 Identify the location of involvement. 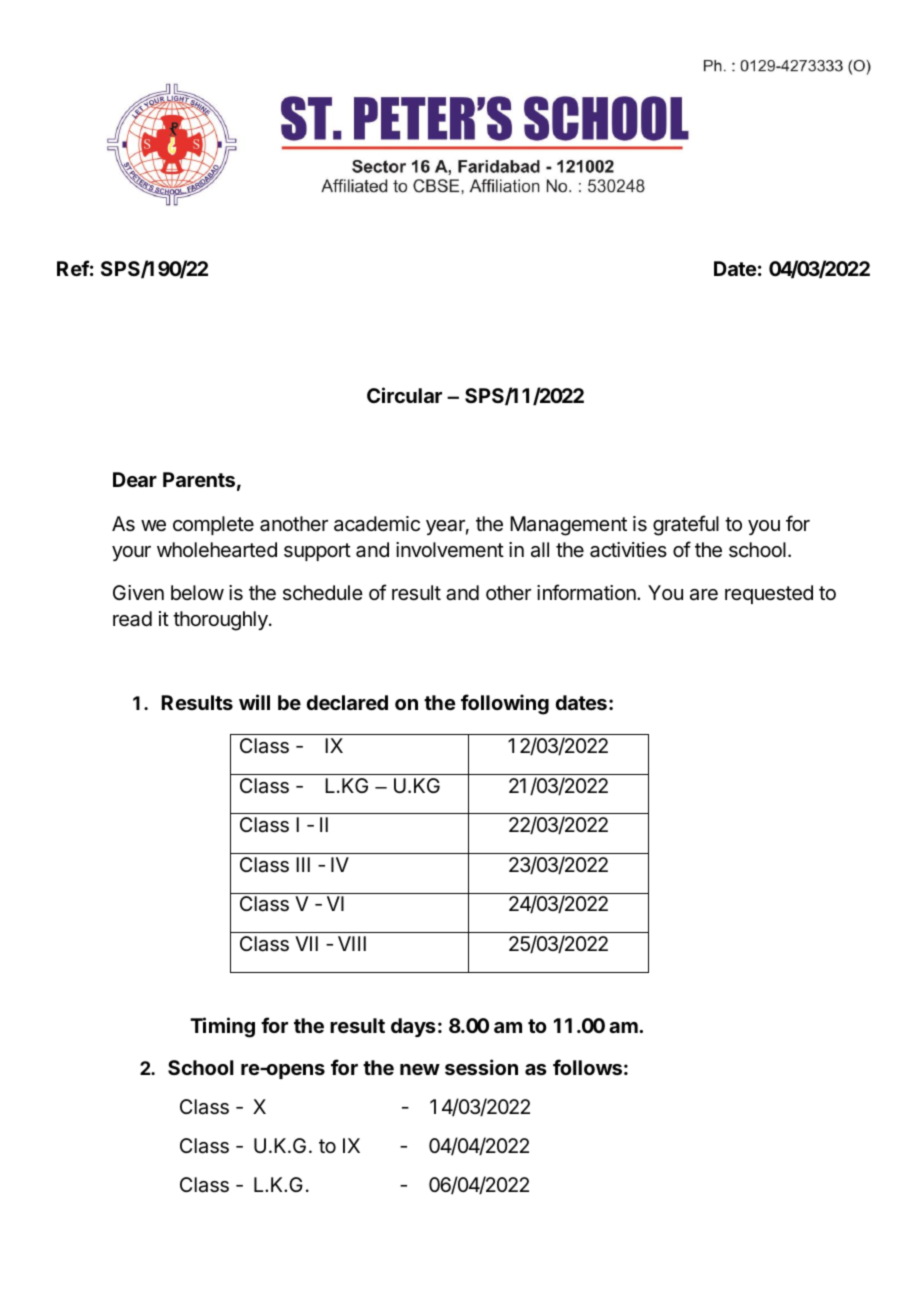
(450, 549).
